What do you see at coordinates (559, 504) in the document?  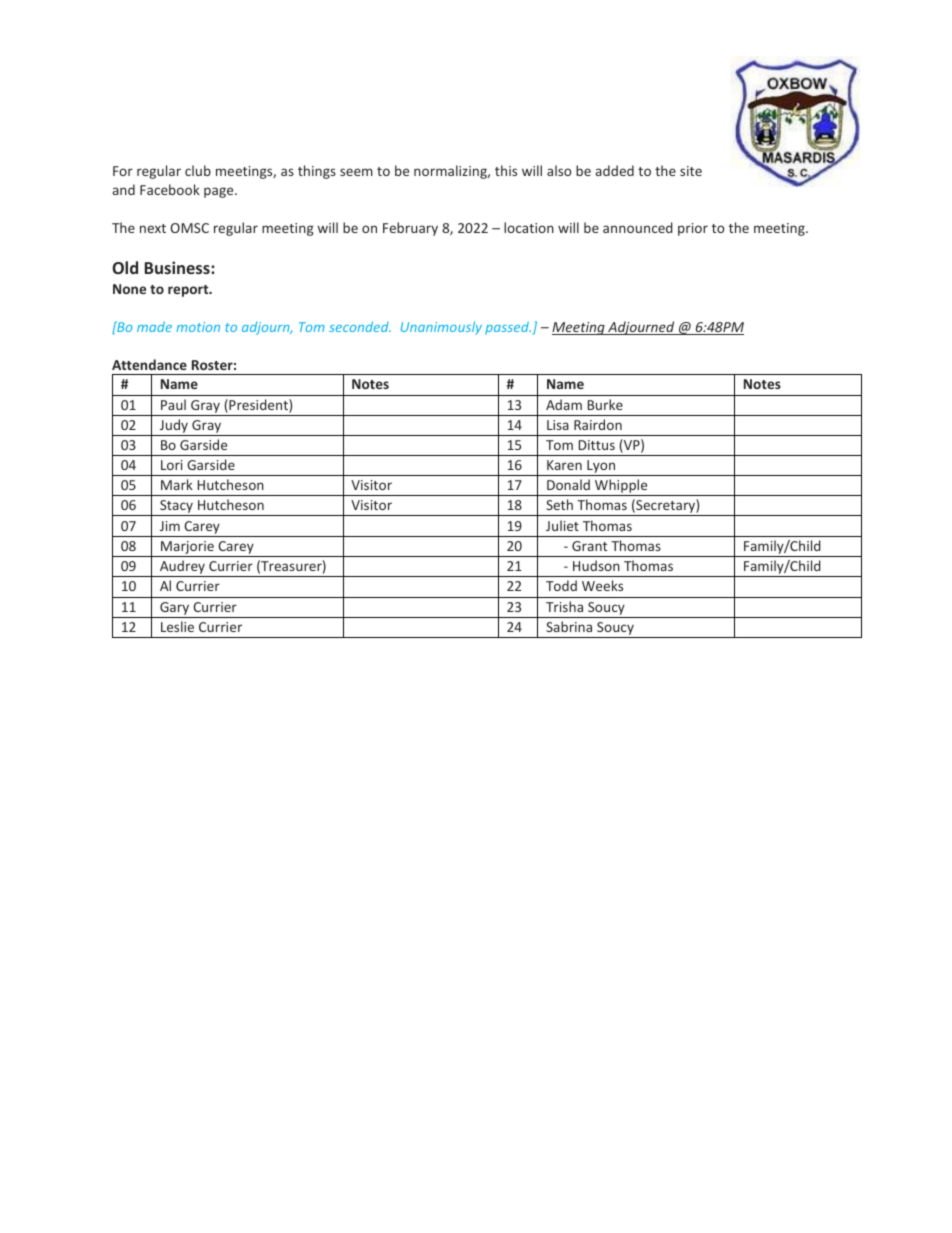 I see `Seth` at bounding box center [559, 504].
